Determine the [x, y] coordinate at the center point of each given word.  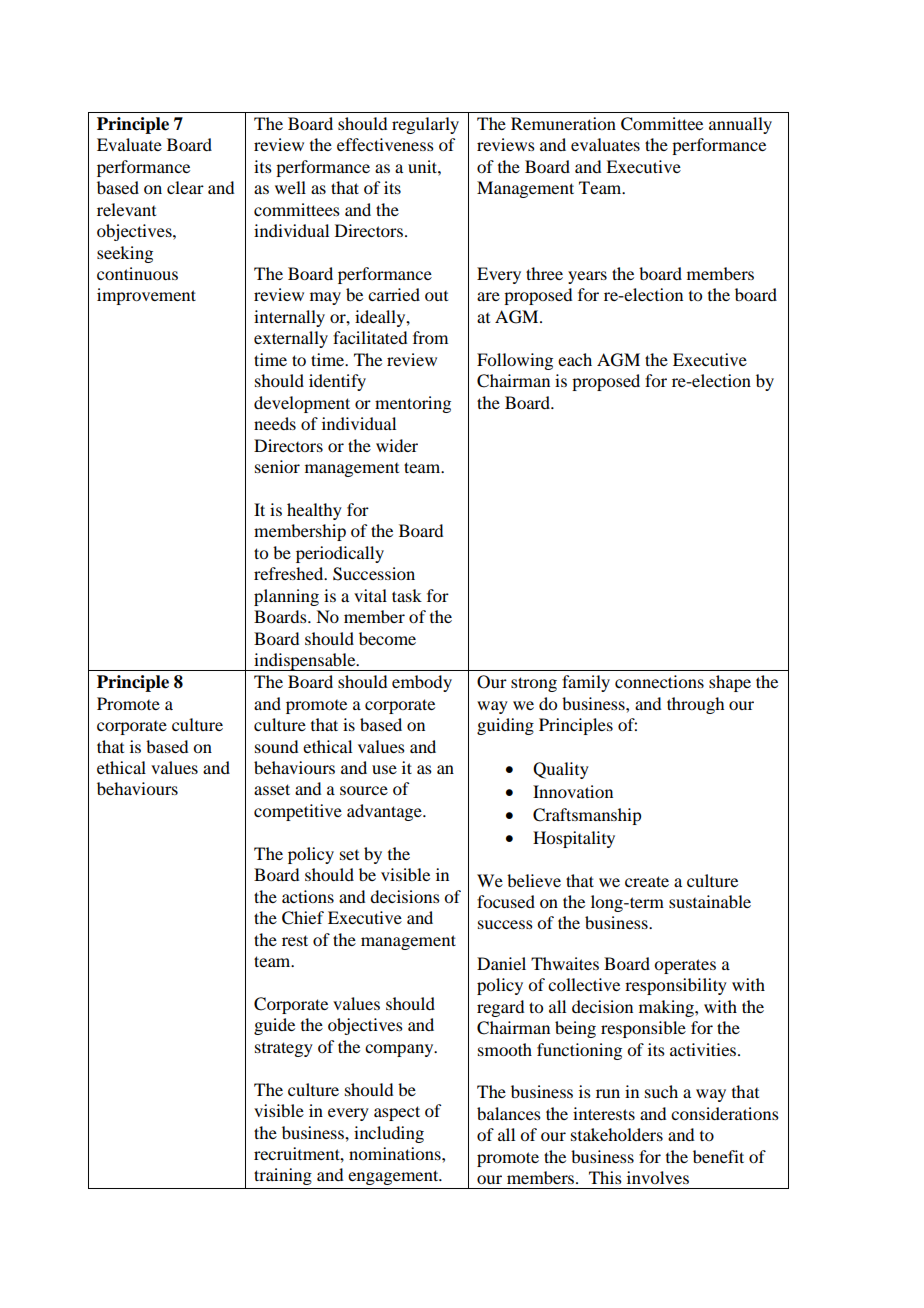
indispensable [305, 662]
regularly [425, 125]
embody [422, 683]
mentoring [413, 404]
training [283, 1176]
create [647, 881]
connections [659, 681]
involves [658, 1177]
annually [740, 125]
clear [185, 187]
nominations [396, 1153]
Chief [303, 918]
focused [506, 901]
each [575, 359]
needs [275, 423]
